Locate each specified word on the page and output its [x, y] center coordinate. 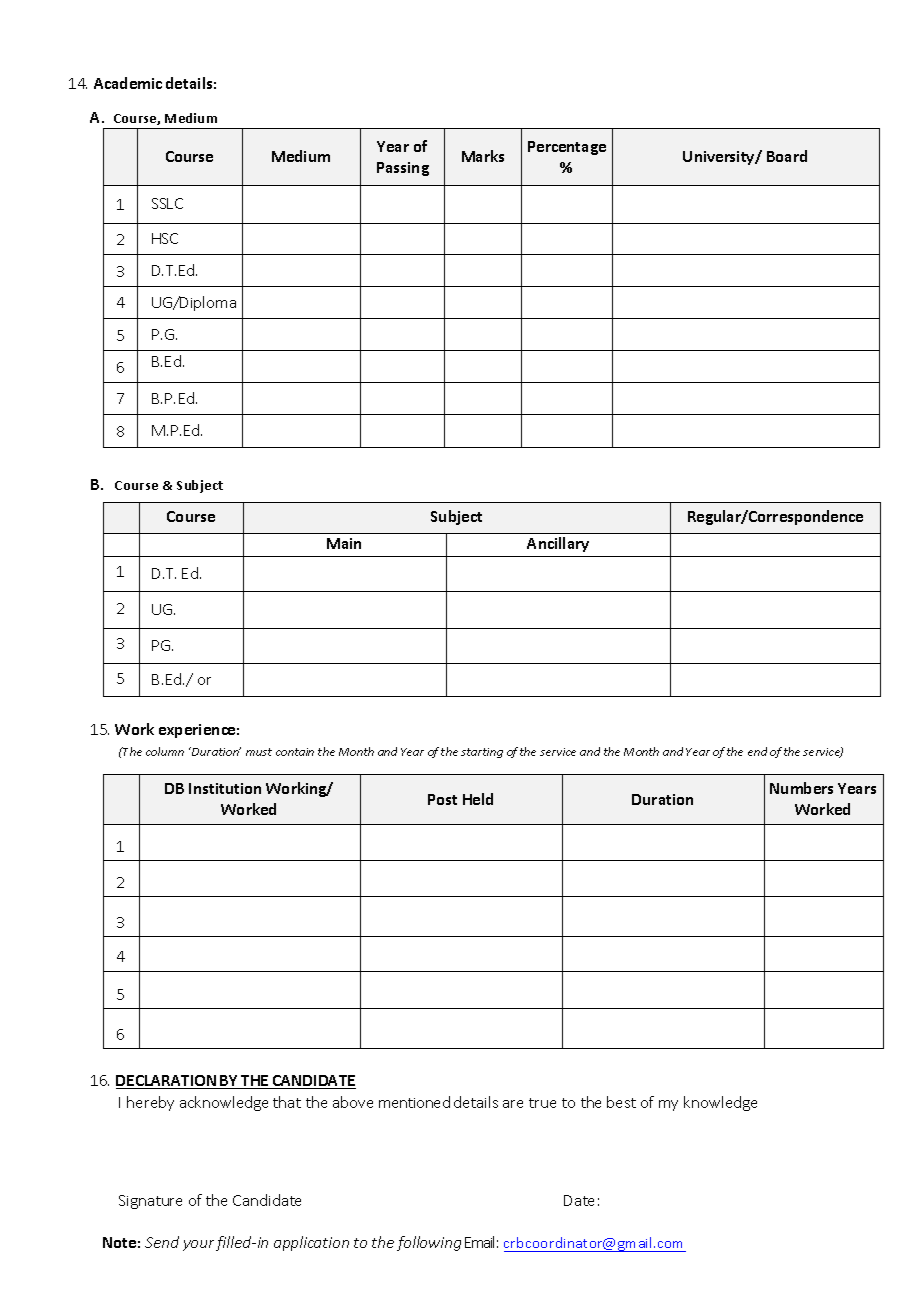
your [198, 1245]
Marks [483, 156]
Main [344, 543]
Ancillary [558, 544]
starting [482, 753]
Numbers [801, 788]
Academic [128, 83]
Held [478, 799]
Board [787, 156]
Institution [225, 788]
